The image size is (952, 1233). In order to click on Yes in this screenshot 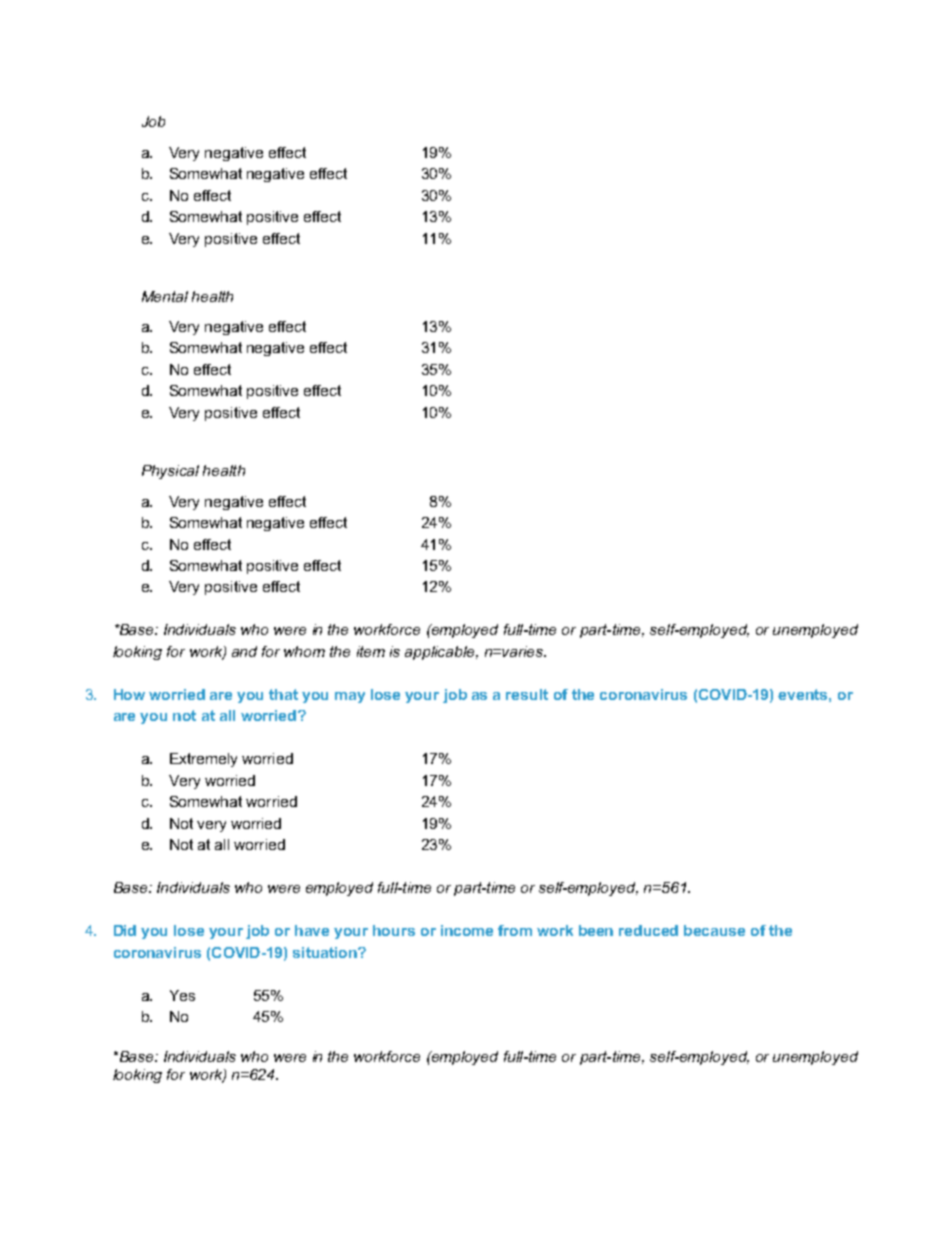, I will do `click(182, 995)`.
